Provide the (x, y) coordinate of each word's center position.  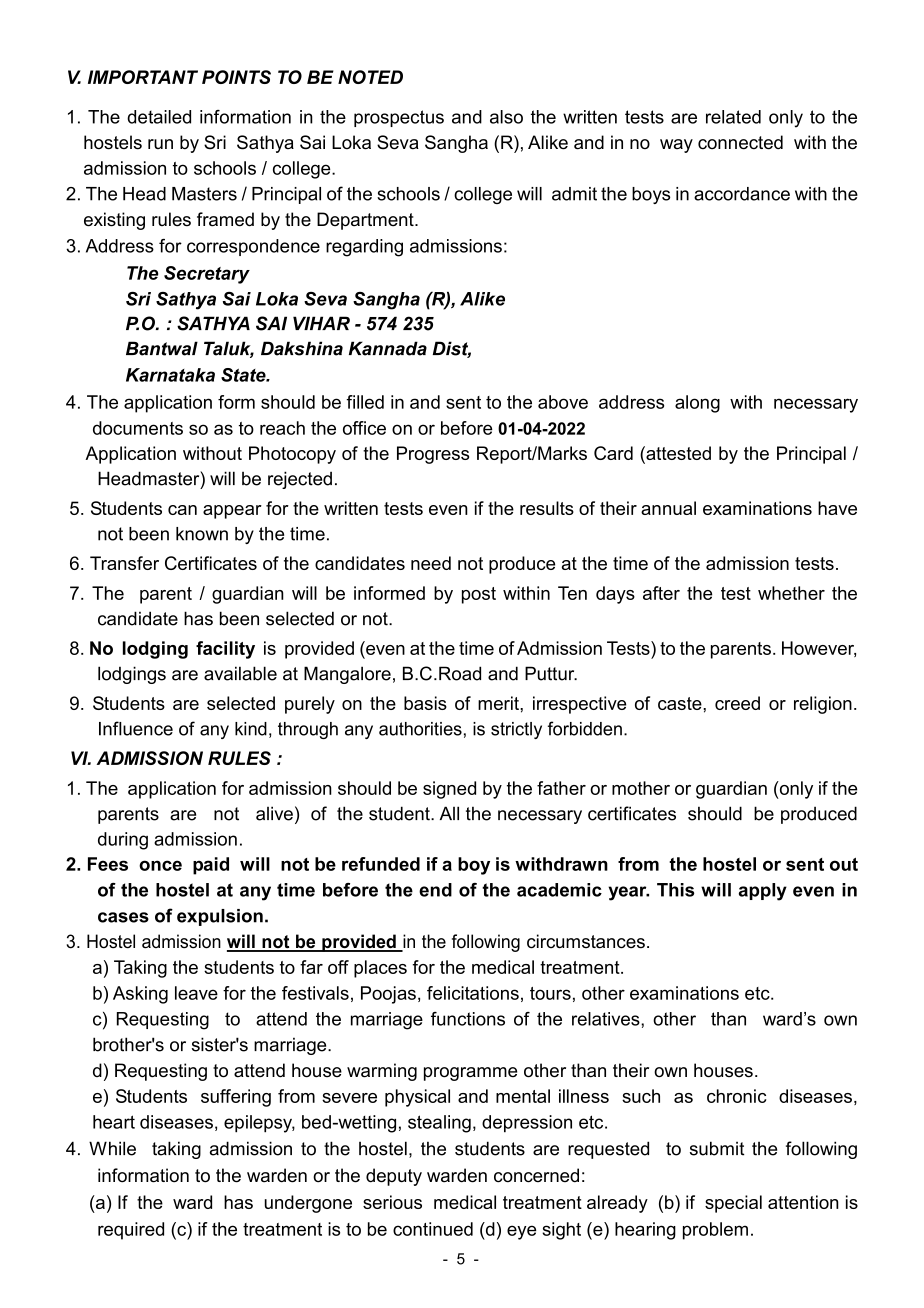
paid (211, 866)
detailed (159, 117)
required (131, 1231)
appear (232, 512)
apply (763, 892)
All (449, 813)
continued (433, 1229)
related (733, 117)
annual (668, 508)
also (506, 117)
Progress (433, 455)
